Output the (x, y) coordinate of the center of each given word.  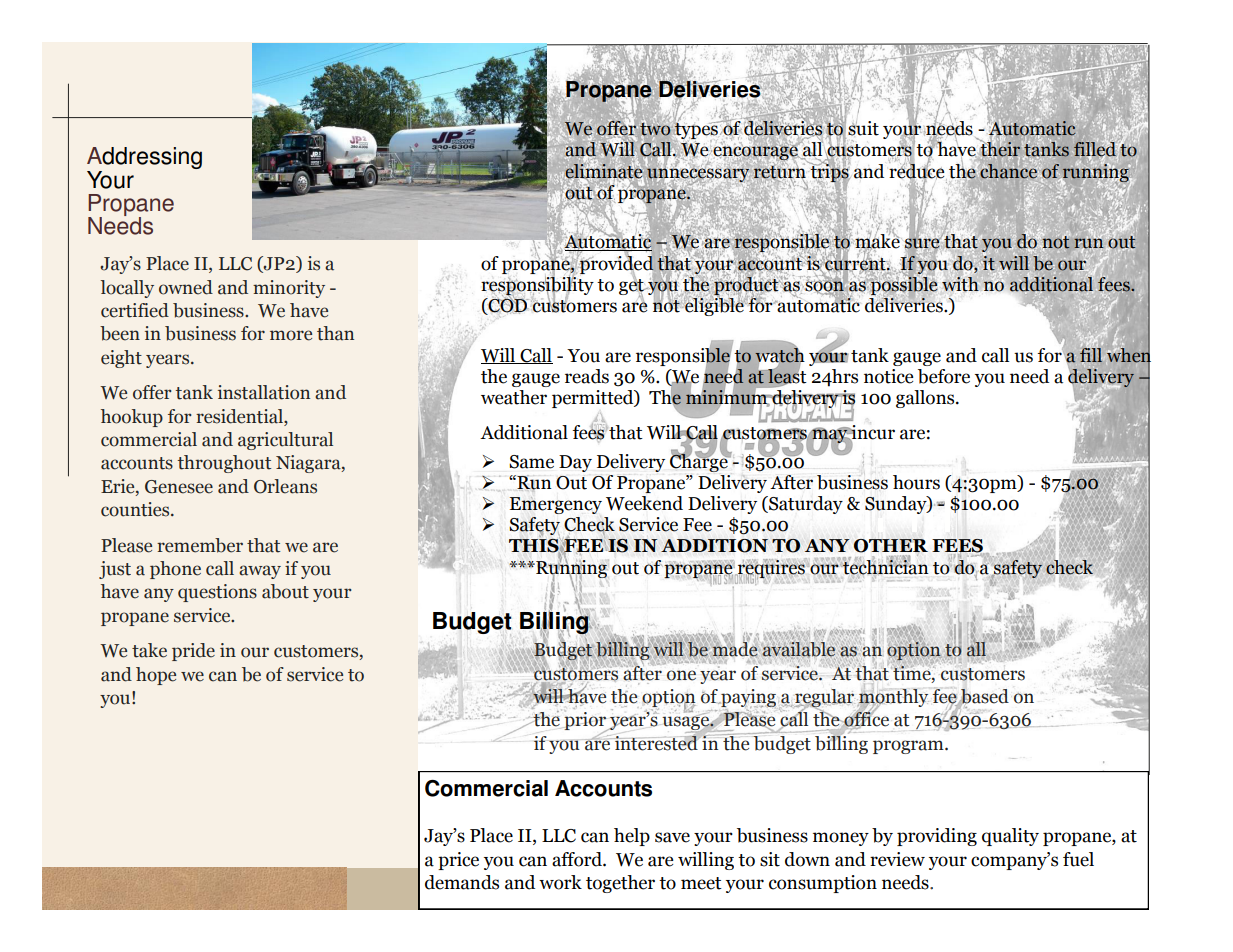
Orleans (285, 486)
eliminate (604, 170)
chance (1009, 170)
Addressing (144, 159)
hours (916, 482)
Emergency (556, 505)
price (458, 861)
